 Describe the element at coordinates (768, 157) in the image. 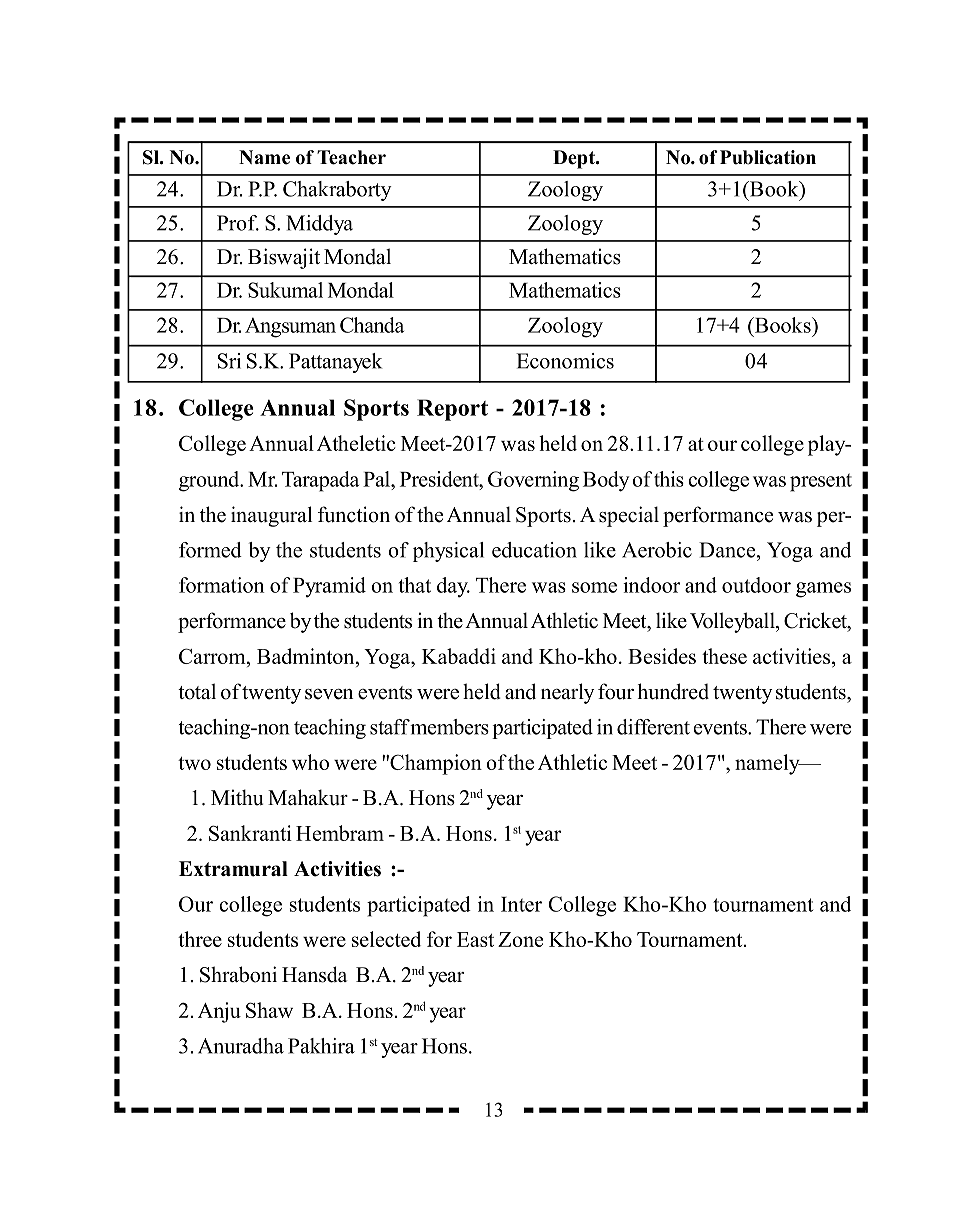

I see `Publication` at that location.
